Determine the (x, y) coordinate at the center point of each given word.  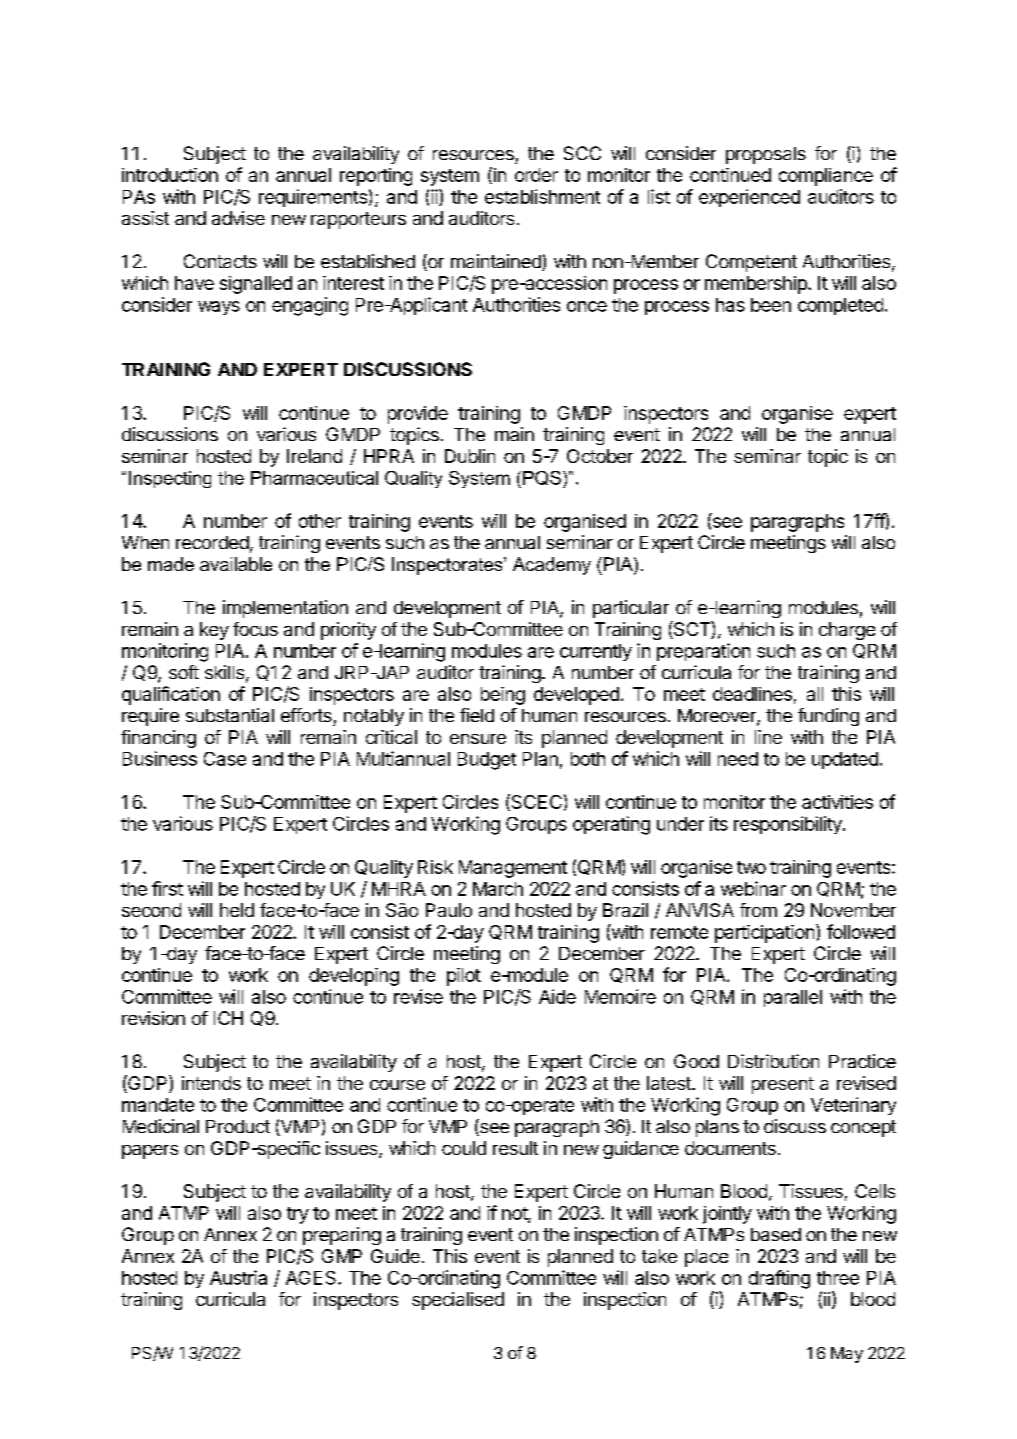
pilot (464, 977)
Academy (552, 566)
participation (764, 934)
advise (238, 218)
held (237, 910)
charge (847, 631)
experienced (749, 198)
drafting (779, 1279)
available (236, 564)
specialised (458, 1301)
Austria (238, 1277)
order (536, 175)
